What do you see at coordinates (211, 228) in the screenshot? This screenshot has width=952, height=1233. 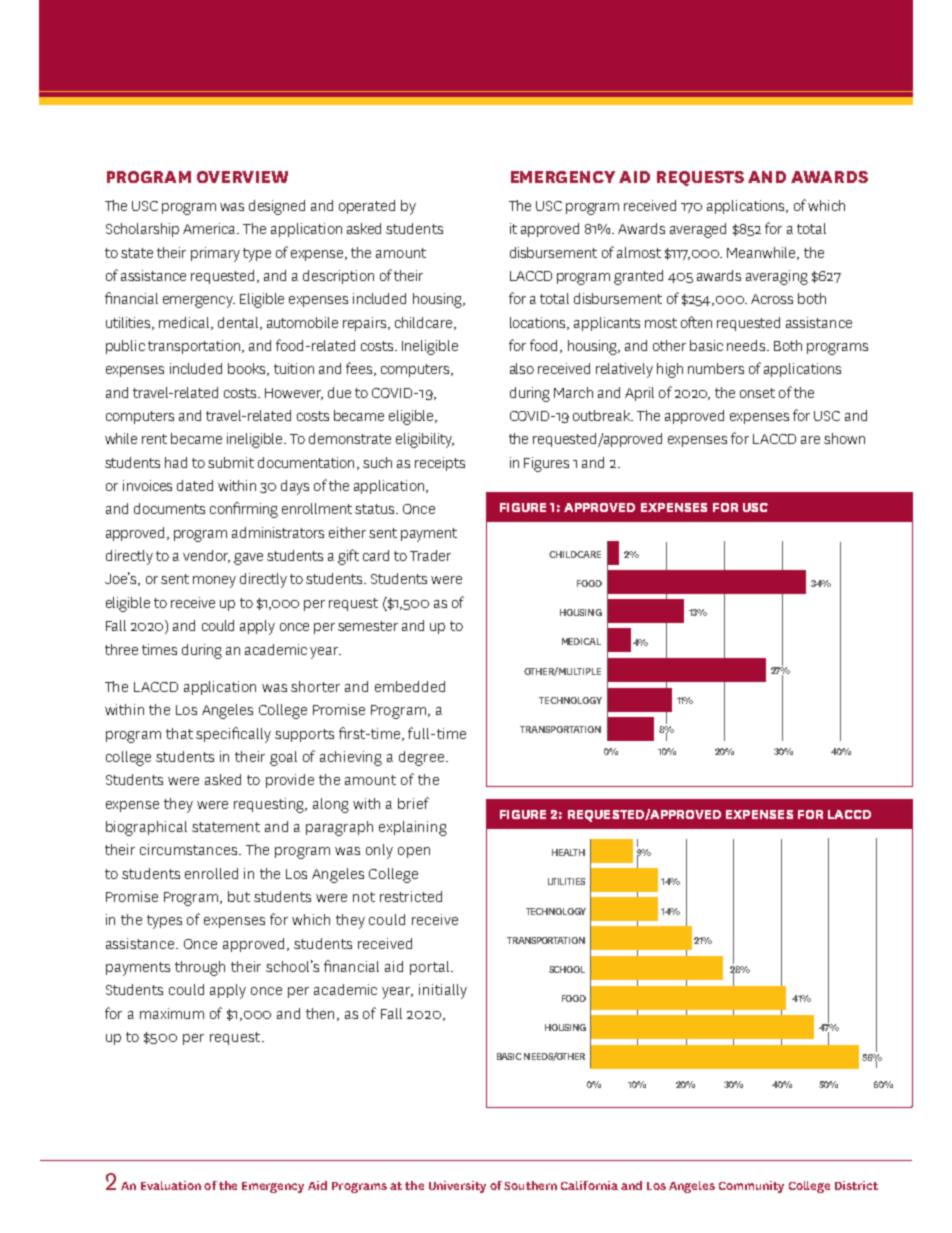 I see `America` at bounding box center [211, 228].
